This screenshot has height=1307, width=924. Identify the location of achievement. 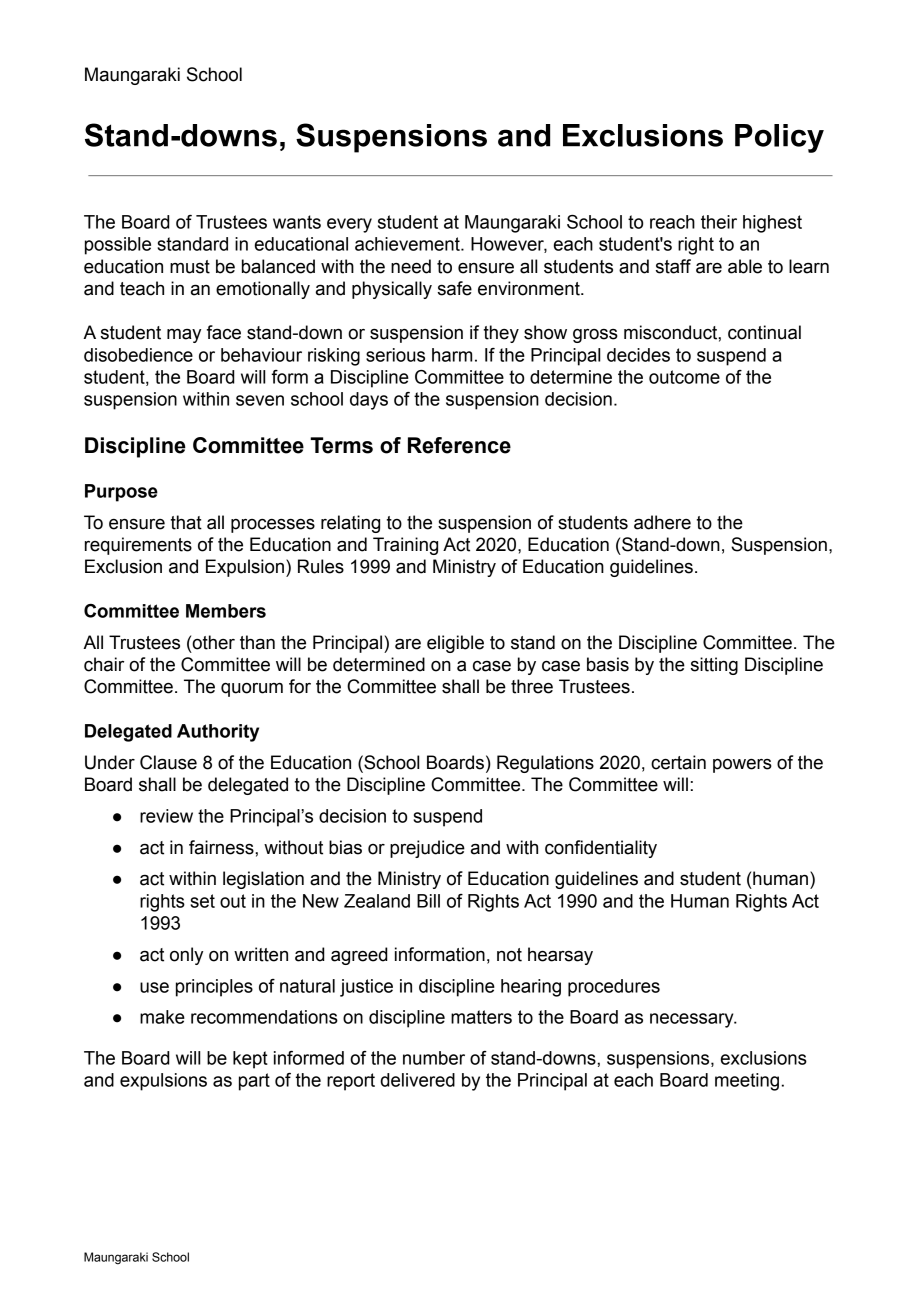
(408, 244).
